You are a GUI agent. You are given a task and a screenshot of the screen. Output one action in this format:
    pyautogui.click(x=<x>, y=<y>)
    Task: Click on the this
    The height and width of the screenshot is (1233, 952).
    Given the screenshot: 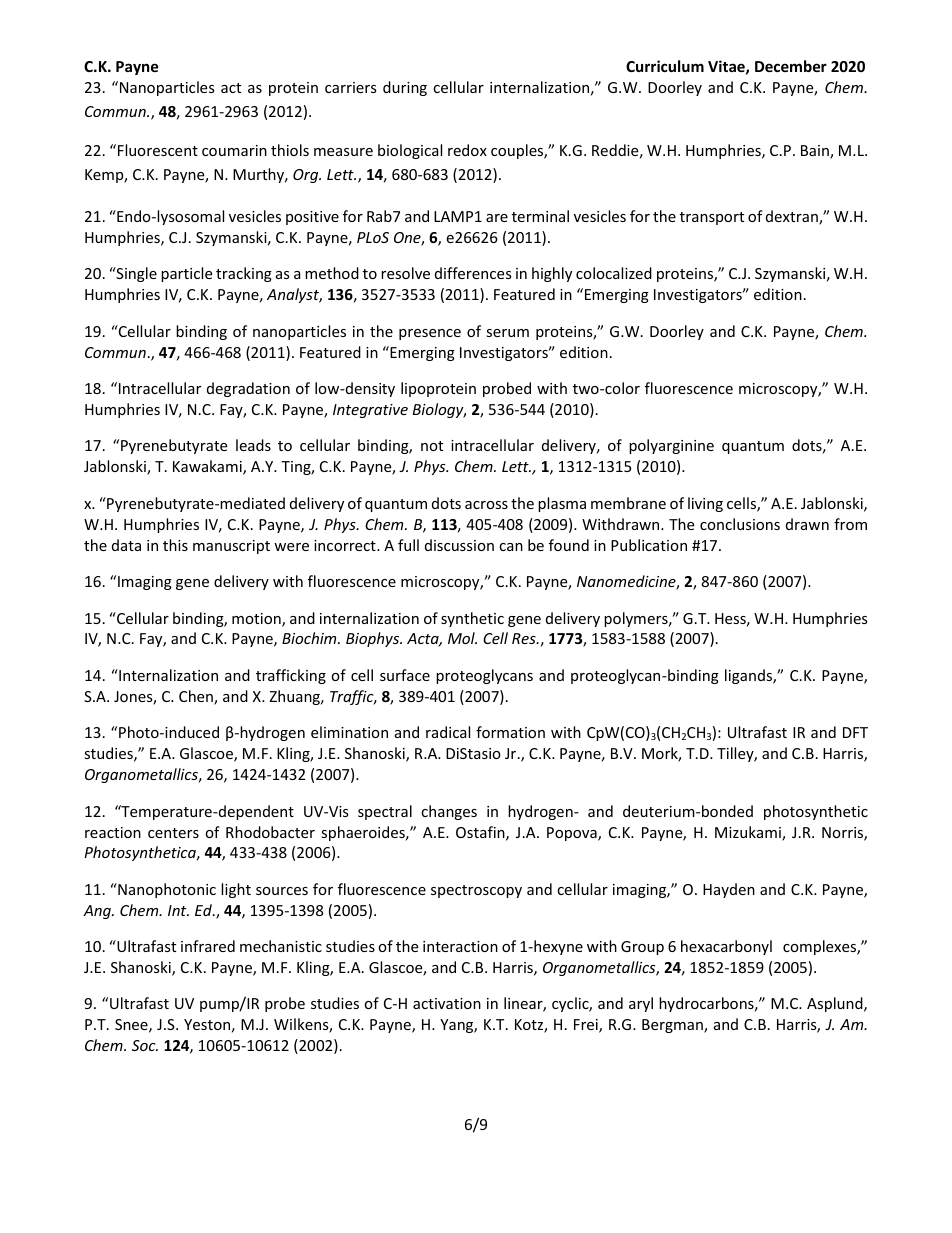 What is the action you would take?
    pyautogui.click(x=175, y=545)
